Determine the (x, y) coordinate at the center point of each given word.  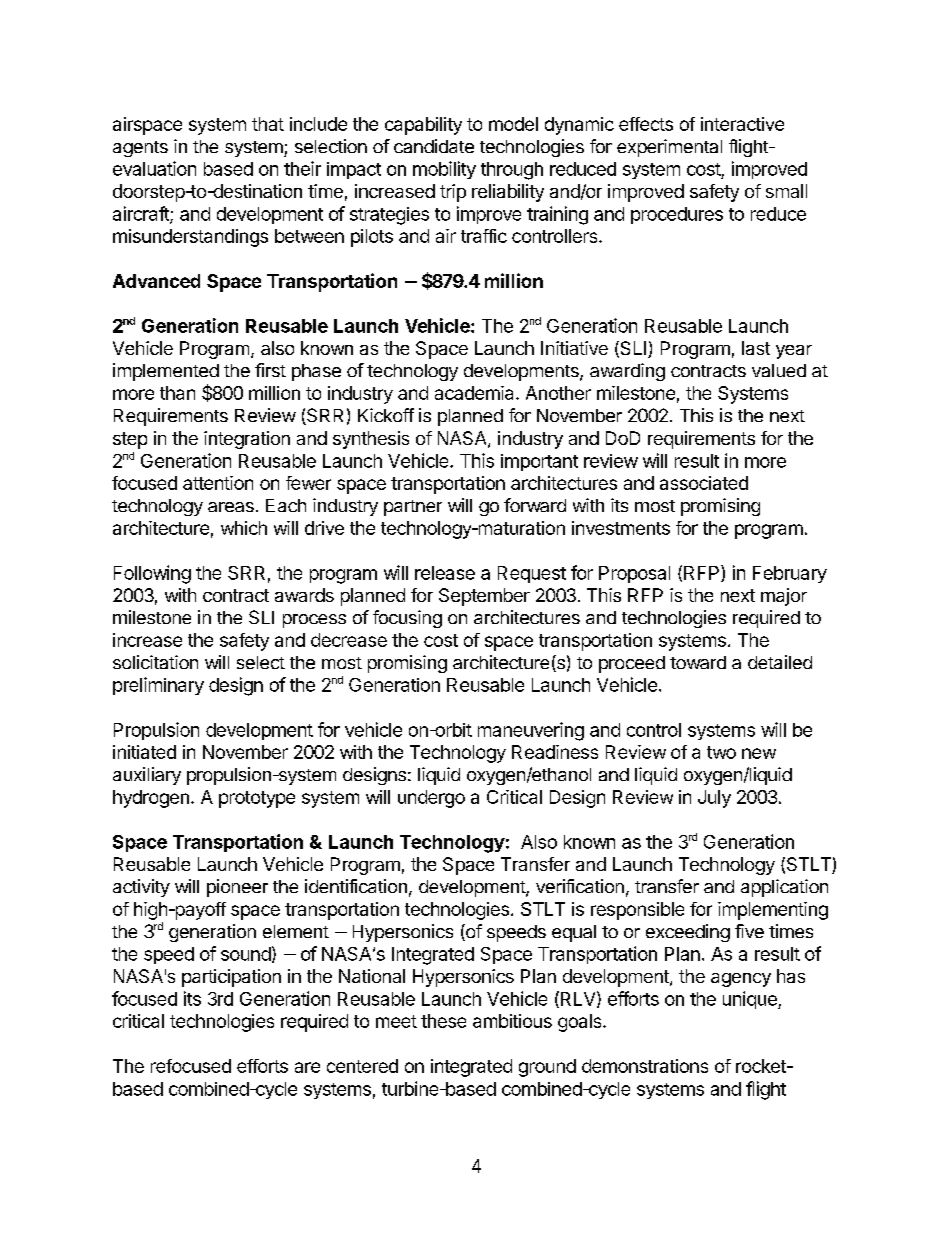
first (270, 370)
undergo (431, 799)
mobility (444, 170)
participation (231, 978)
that (268, 124)
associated (704, 483)
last (756, 348)
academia (476, 393)
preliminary (158, 686)
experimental (669, 148)
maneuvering (531, 731)
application (784, 888)
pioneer (237, 888)
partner (413, 508)
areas (231, 507)
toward (698, 662)
